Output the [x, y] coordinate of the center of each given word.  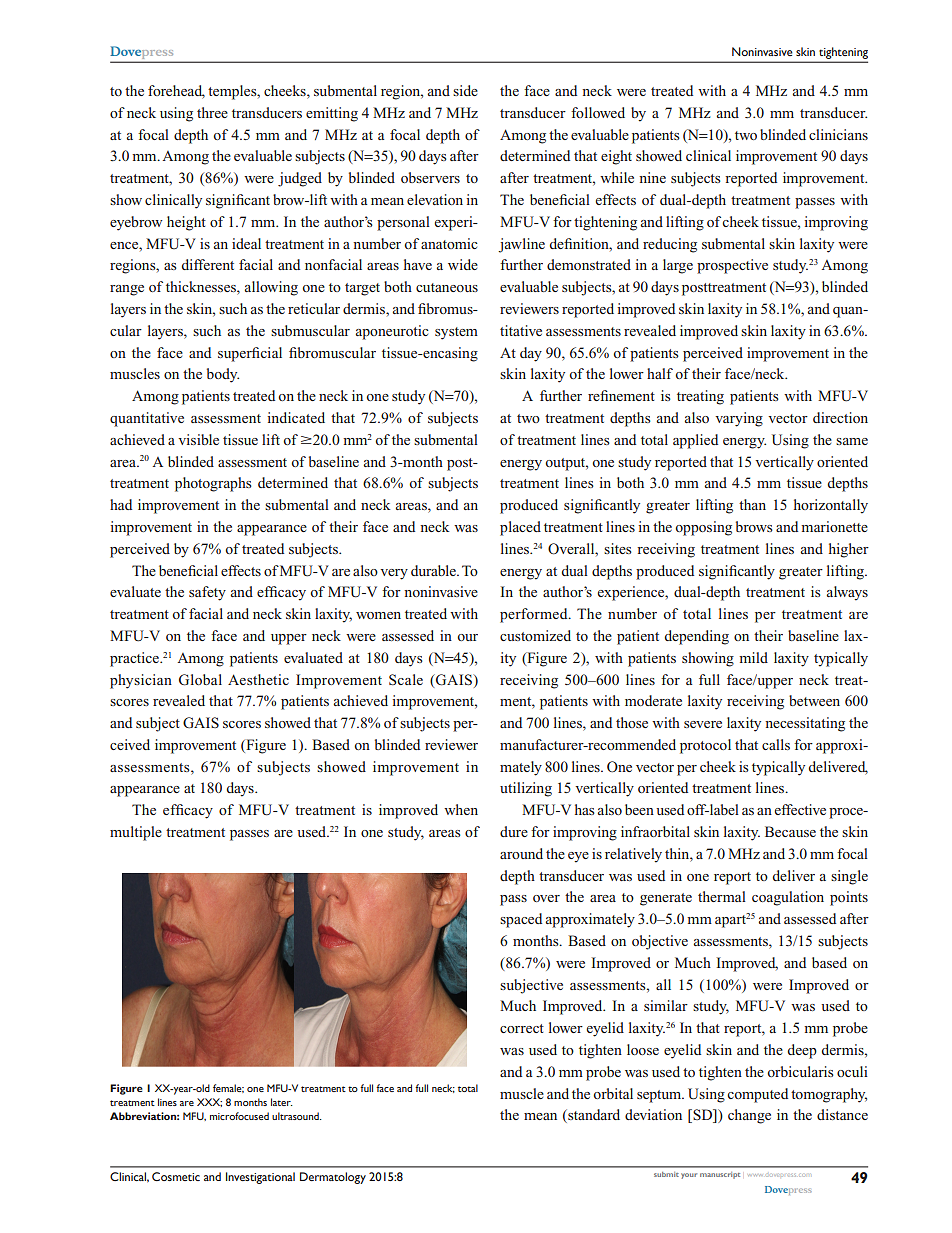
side [465, 90]
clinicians [838, 134]
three [212, 112]
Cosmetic [176, 1176]
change [749, 1116]
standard [593, 1116]
